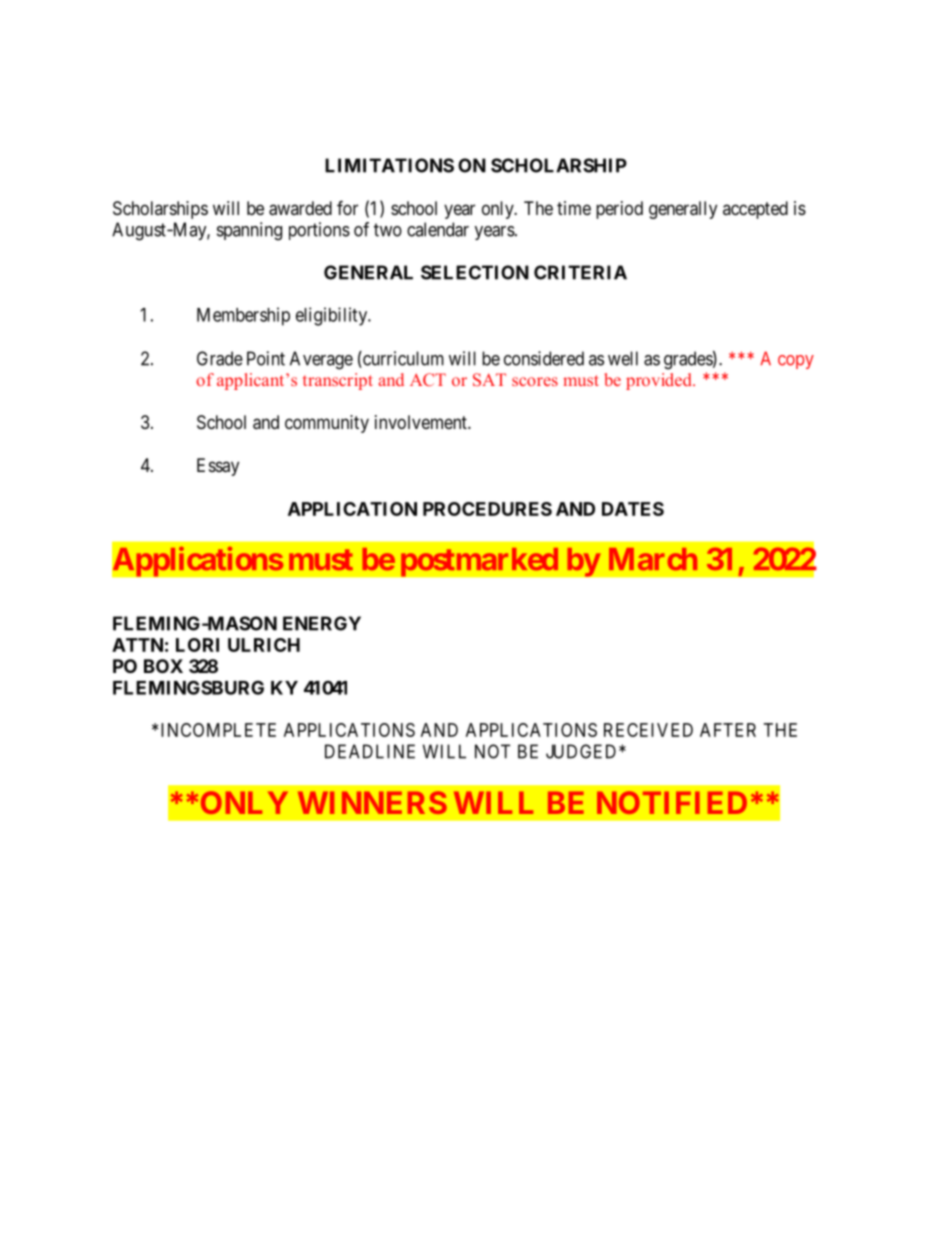  I want to click on ENERGY, so click(322, 623).
